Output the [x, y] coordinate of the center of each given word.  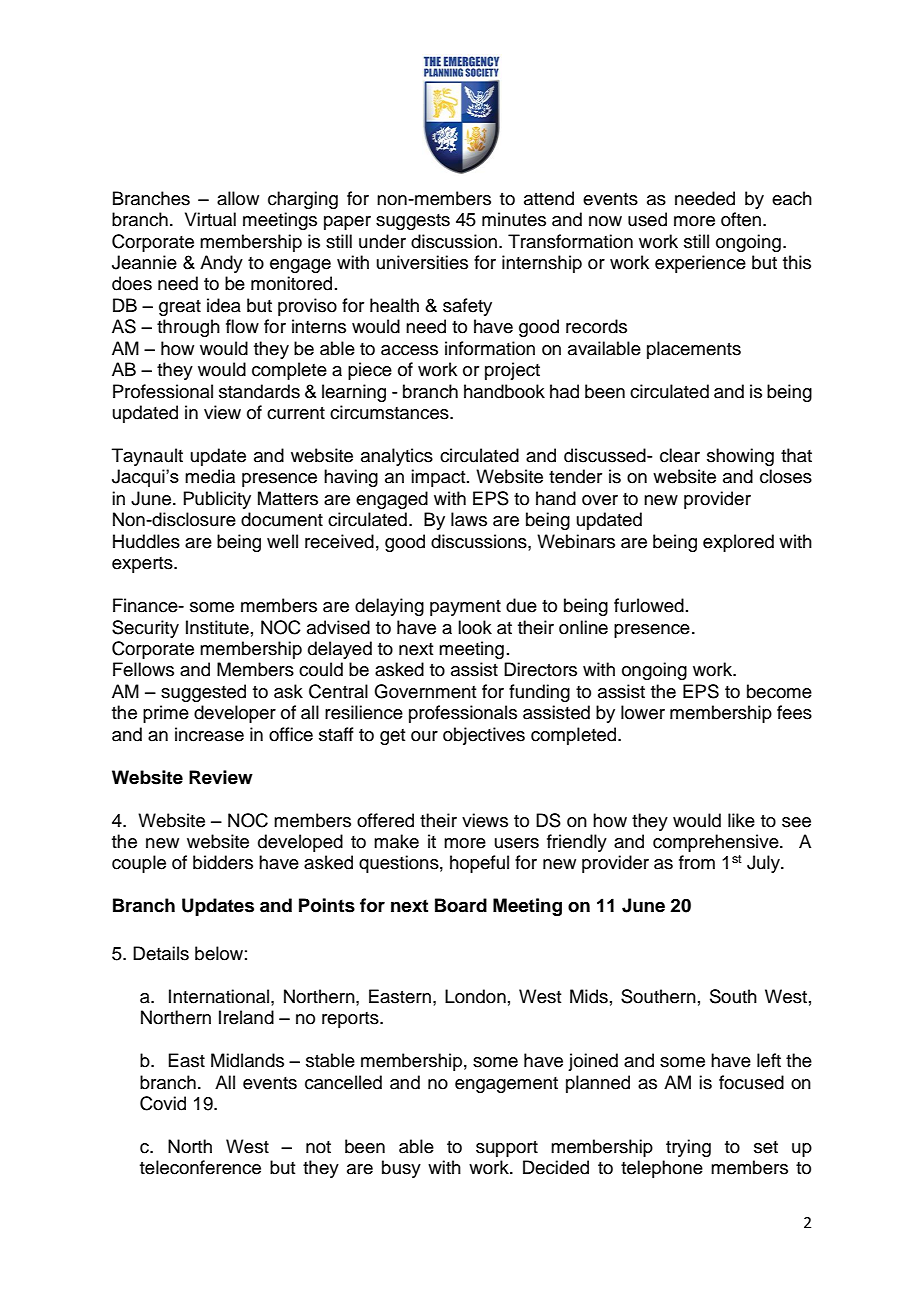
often [742, 219]
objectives [484, 736]
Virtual [210, 219]
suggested [203, 693]
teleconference [200, 1167]
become [779, 691]
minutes [514, 219]
